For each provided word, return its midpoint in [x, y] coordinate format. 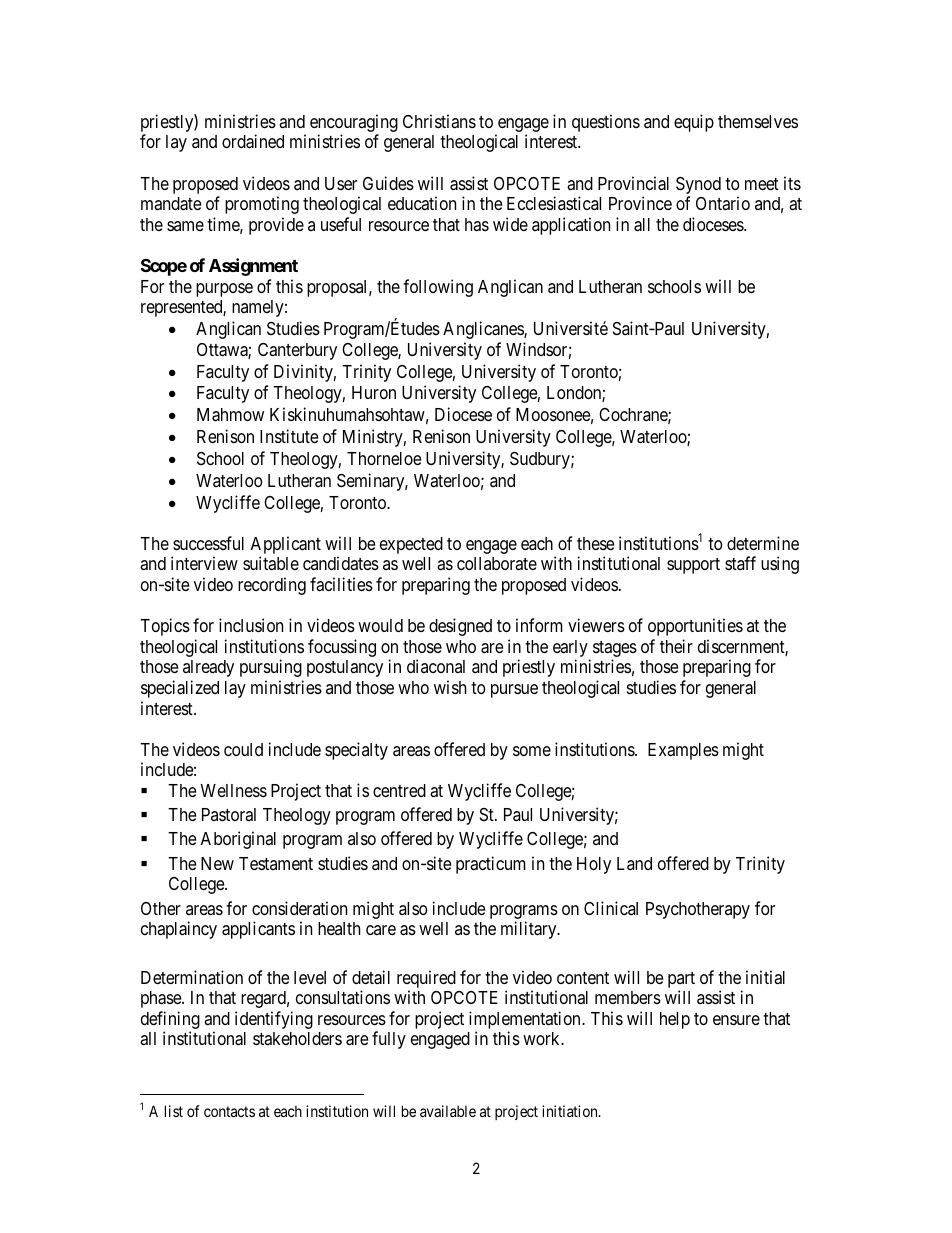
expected [411, 545]
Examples [683, 751]
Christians [439, 121]
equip [694, 123]
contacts [229, 1111]
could [243, 749]
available [448, 1111]
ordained [253, 141]
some [532, 751]
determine [763, 543]
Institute [289, 436]
